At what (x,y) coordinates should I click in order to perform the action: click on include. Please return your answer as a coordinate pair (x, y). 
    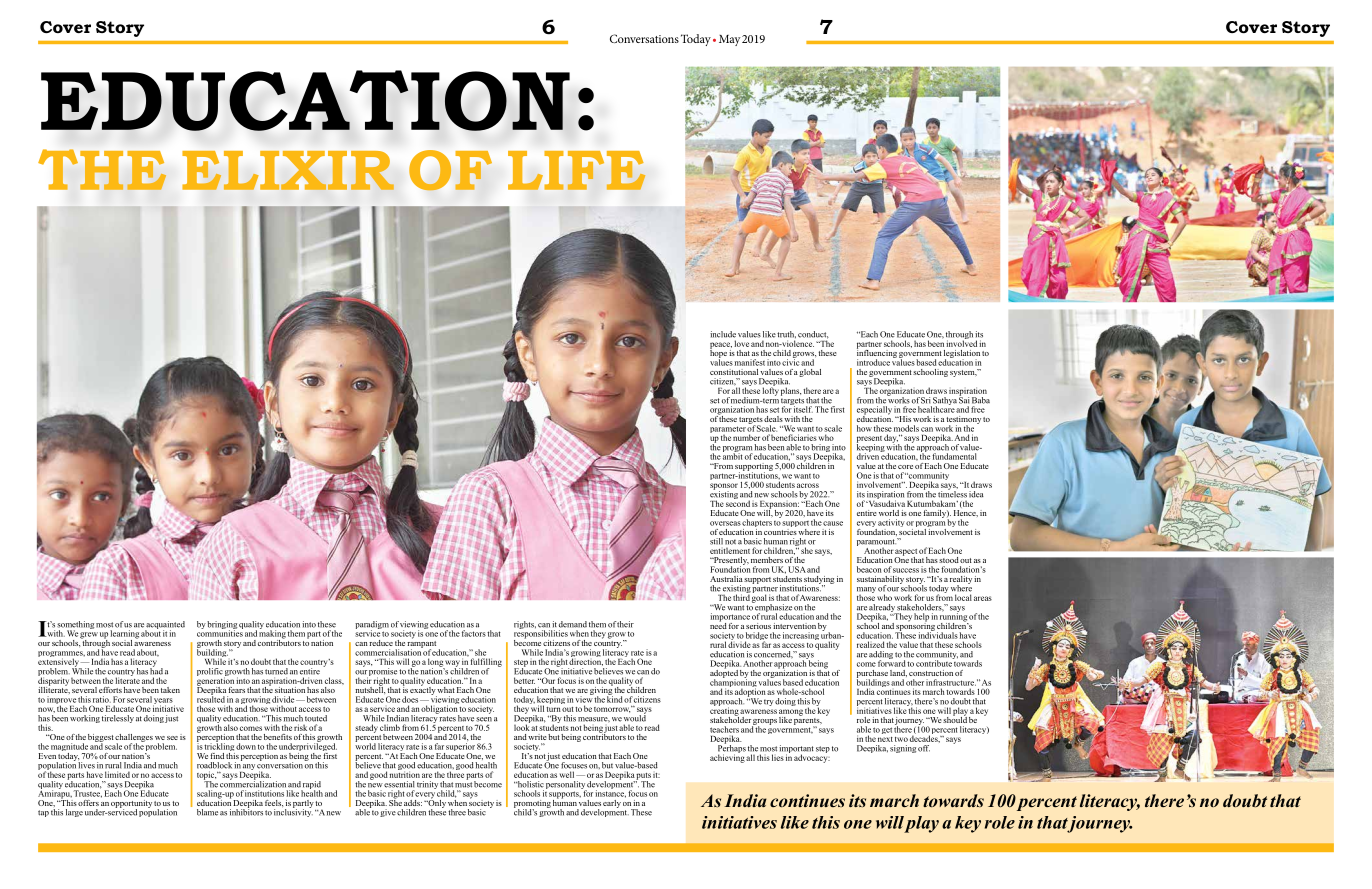
    Looking at the image, I should click on (723, 334).
